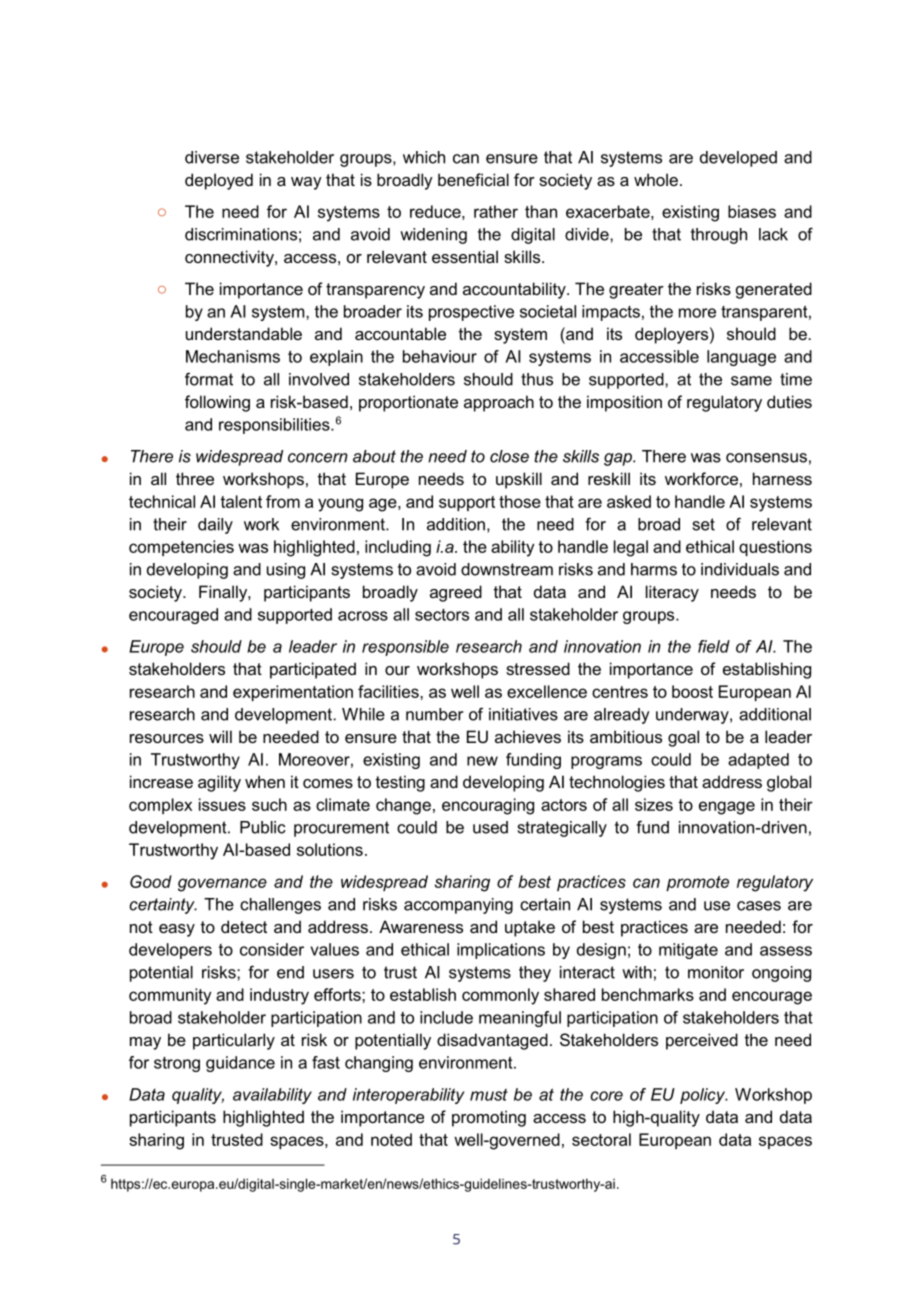  What do you see at coordinates (697, 883) in the screenshot?
I see `promote` at bounding box center [697, 883].
